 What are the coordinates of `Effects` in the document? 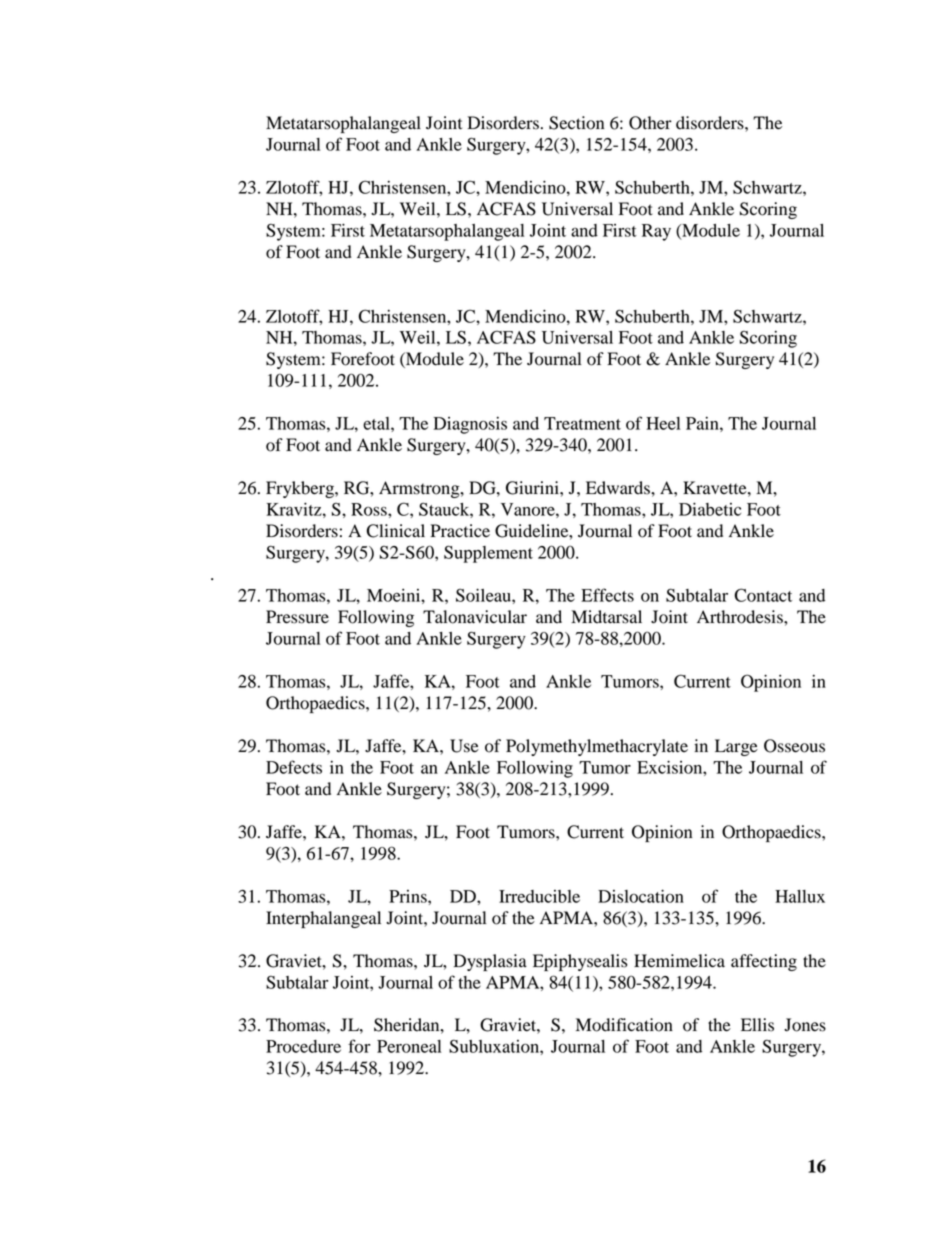 It's located at (607, 595).
